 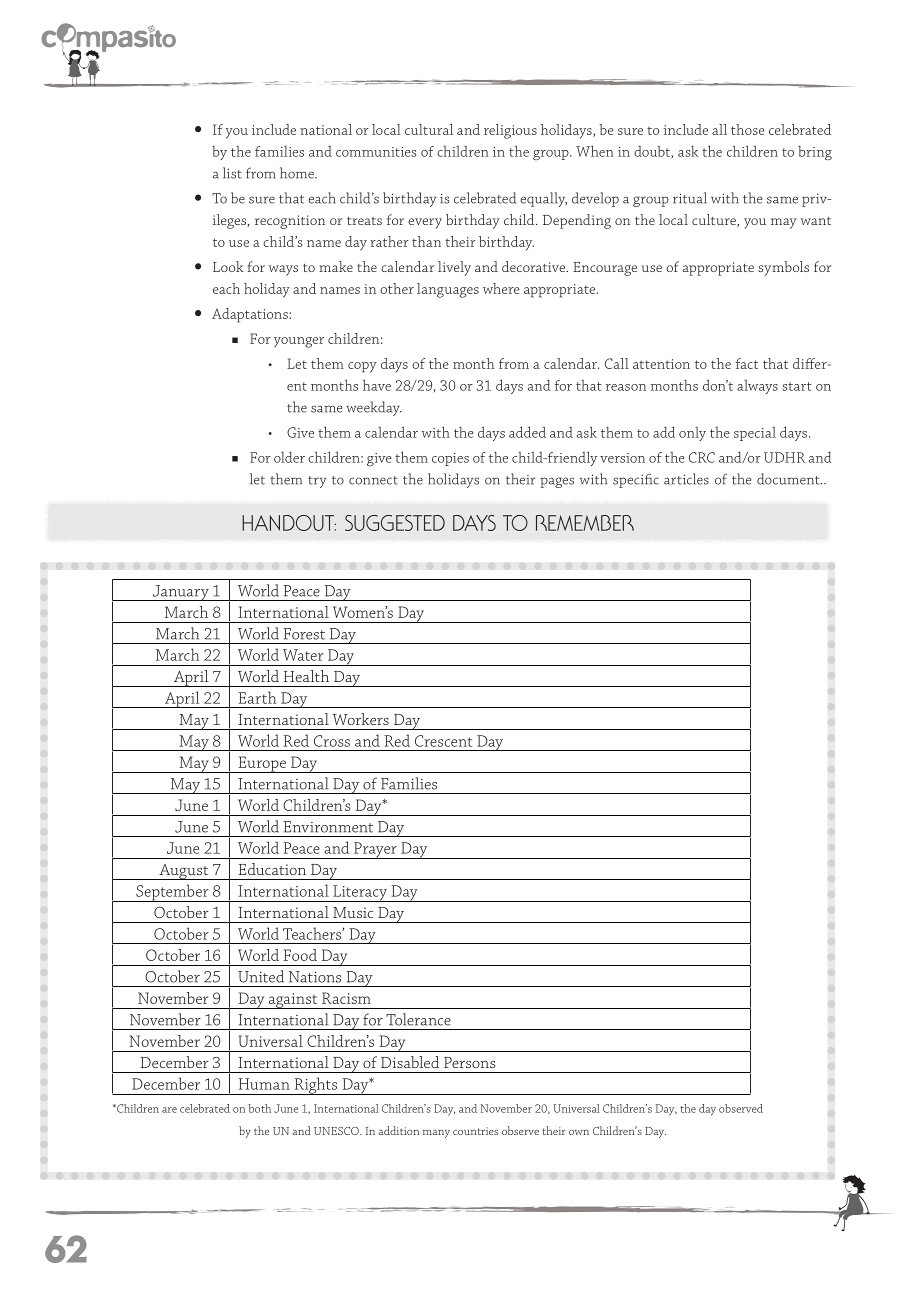 What do you see at coordinates (262, 764) in the page?
I see `Europe` at bounding box center [262, 764].
